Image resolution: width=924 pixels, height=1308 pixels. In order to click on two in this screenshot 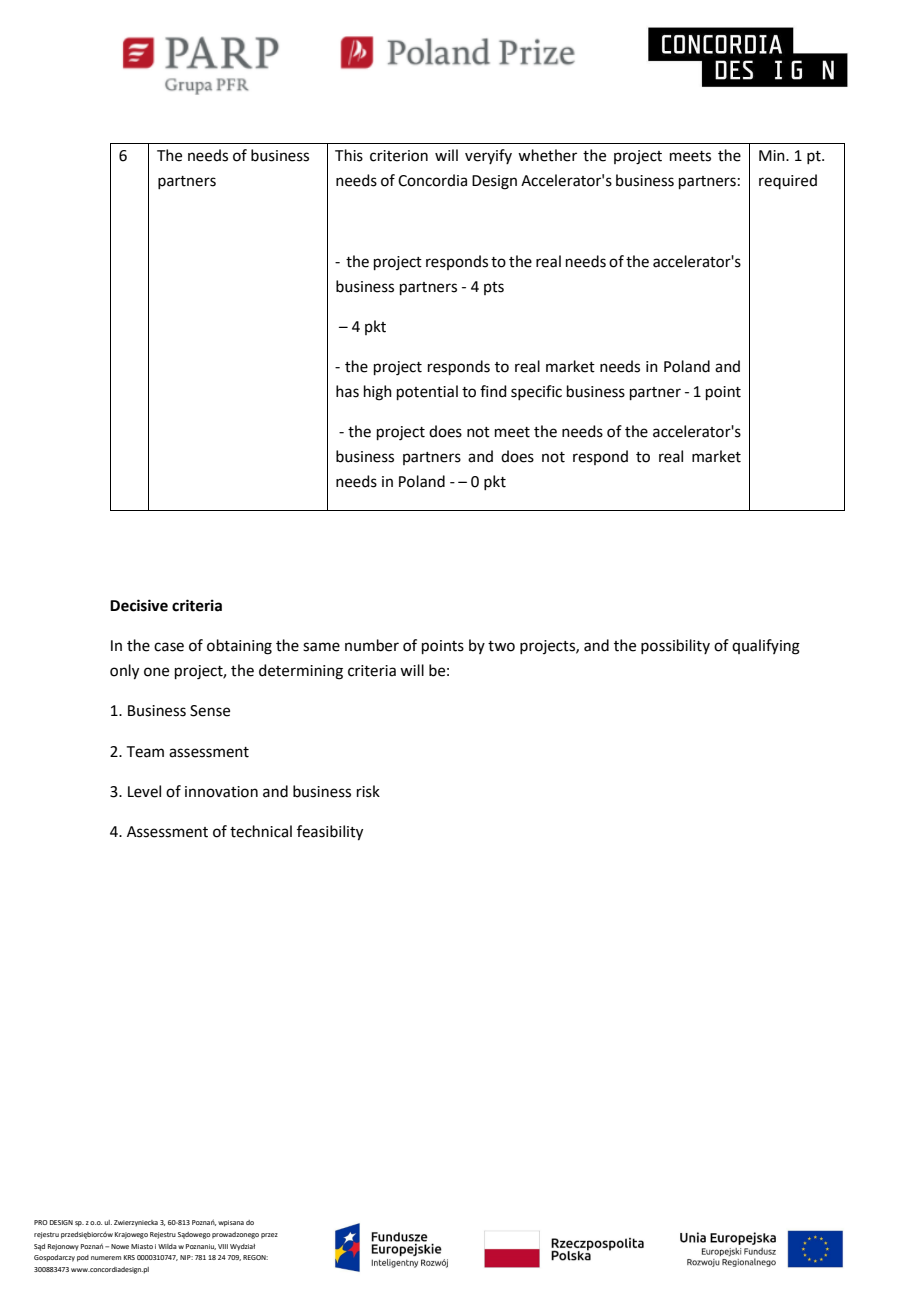, I will do `click(501, 646)`.
